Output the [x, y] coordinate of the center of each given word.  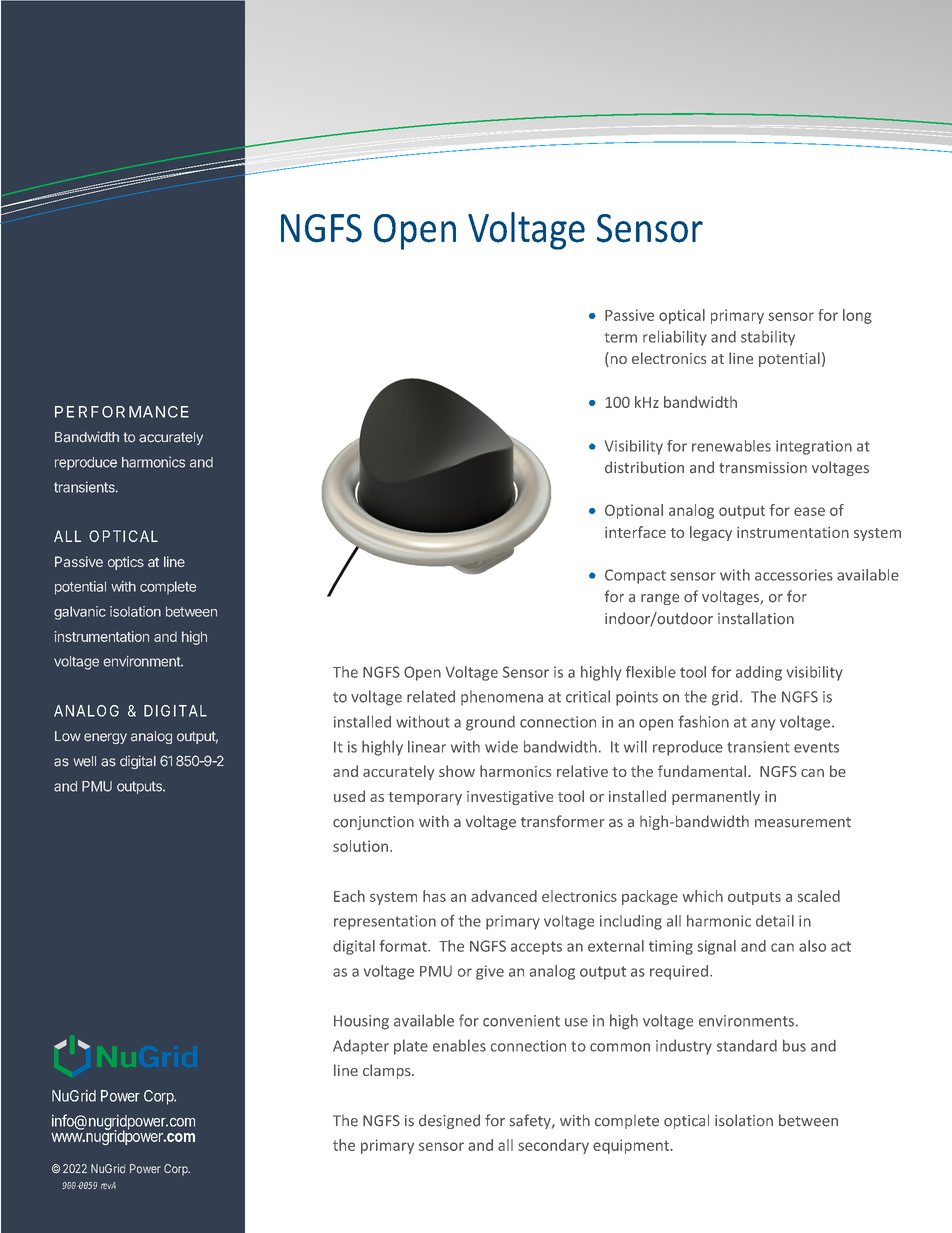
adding [759, 673]
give [490, 972]
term [621, 337]
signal [716, 947]
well [84, 761]
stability [768, 338]
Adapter [361, 1047]
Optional [634, 511]
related [431, 696]
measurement [803, 822]
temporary [425, 798]
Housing [361, 1022]
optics [126, 563]
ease [809, 511]
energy [105, 738]
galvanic [80, 613]
